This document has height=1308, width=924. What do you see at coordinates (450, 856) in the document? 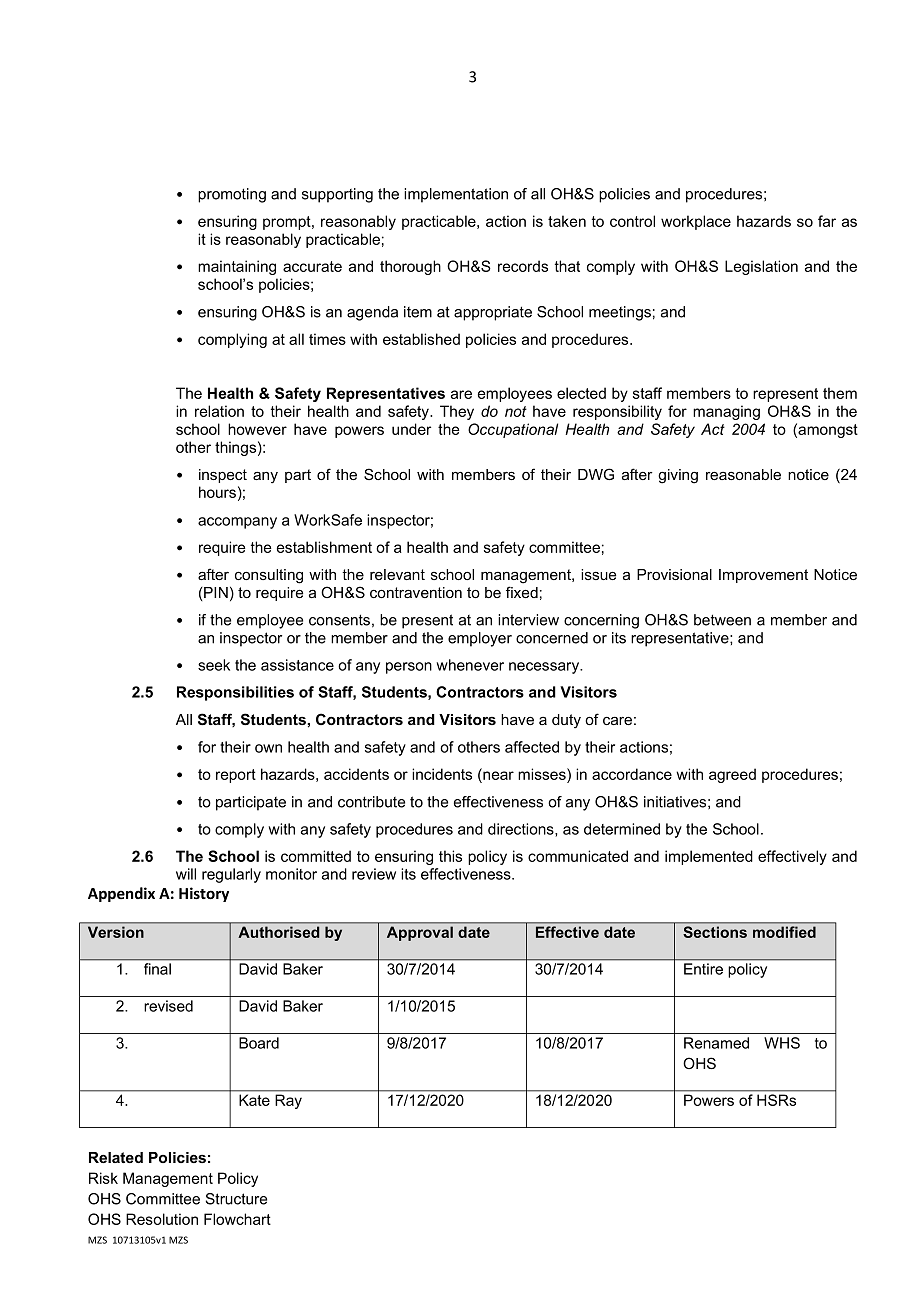
I see `this` at bounding box center [450, 856].
